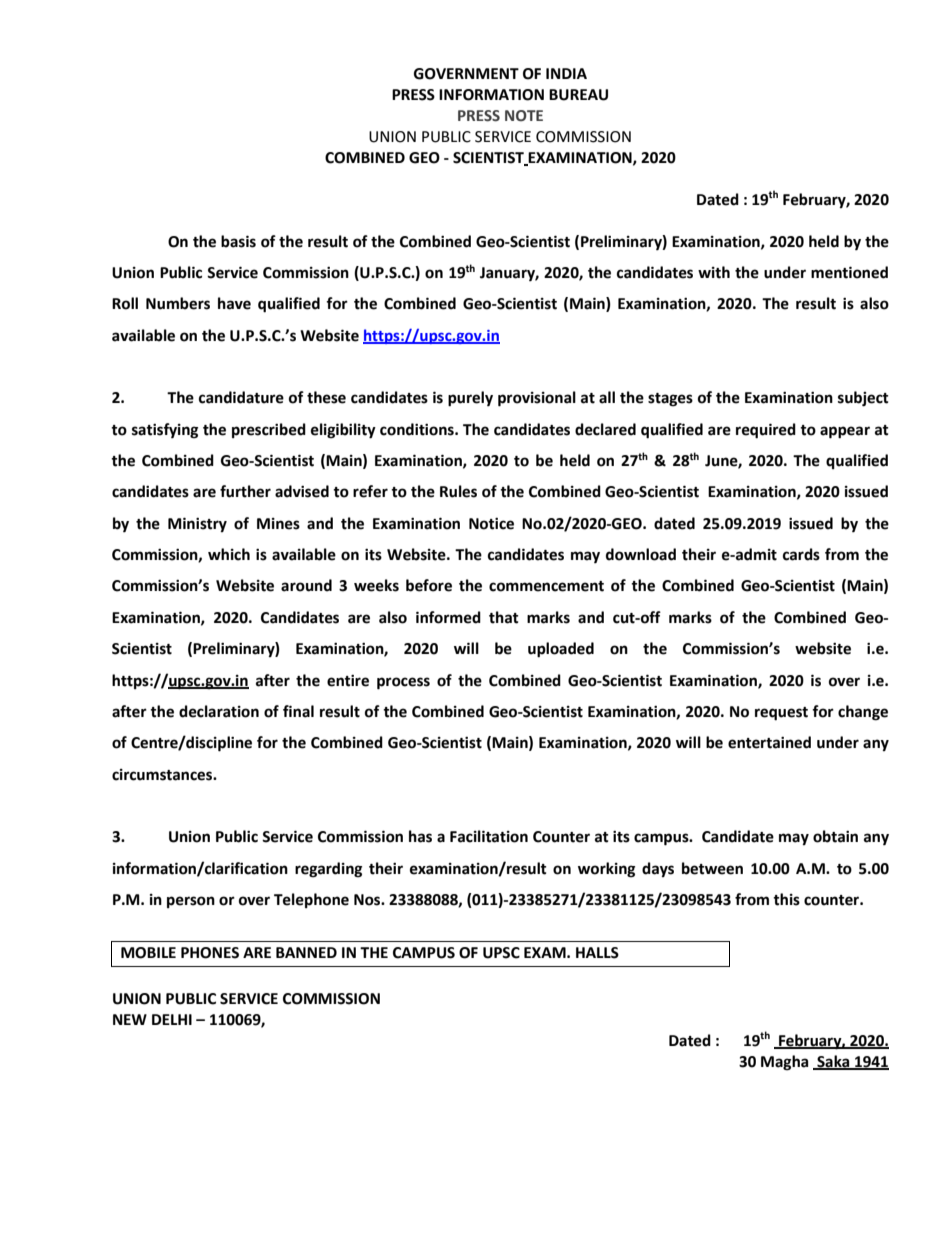  I want to click on DELHI, so click(172, 1019).
